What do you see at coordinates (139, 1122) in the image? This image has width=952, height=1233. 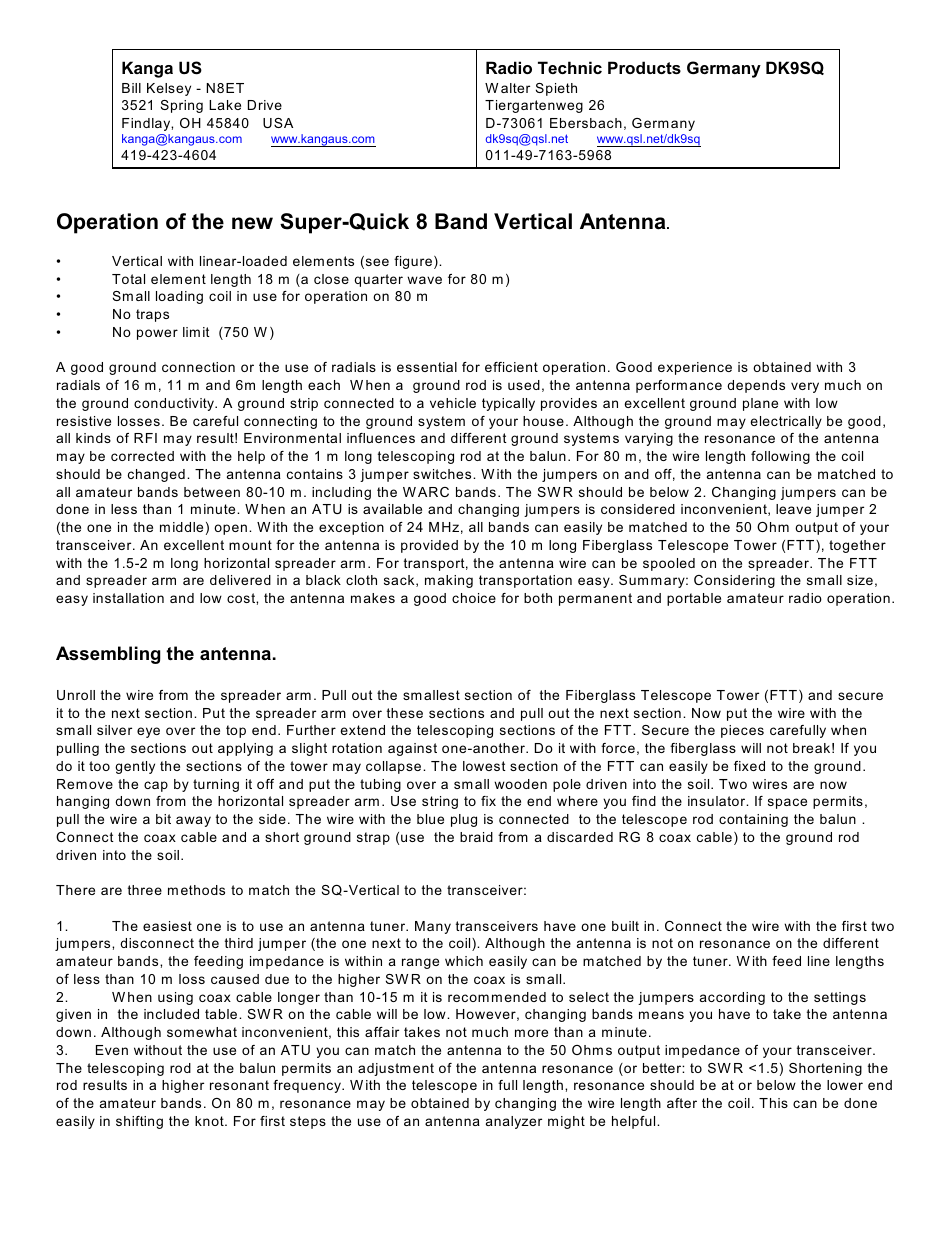 I see `shifting` at bounding box center [139, 1122].
